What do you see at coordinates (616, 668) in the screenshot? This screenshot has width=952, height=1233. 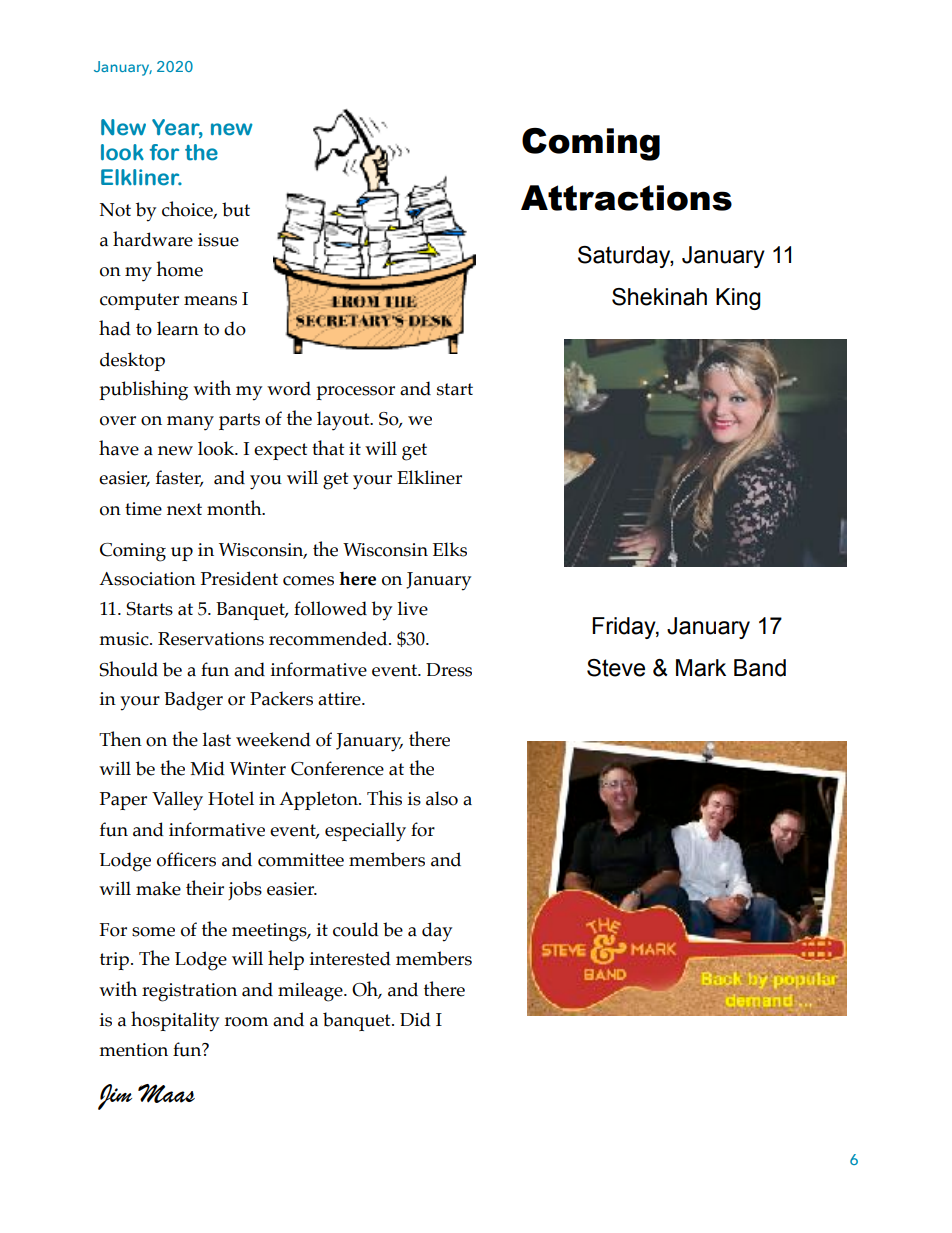 I see `Steve` at bounding box center [616, 668].
